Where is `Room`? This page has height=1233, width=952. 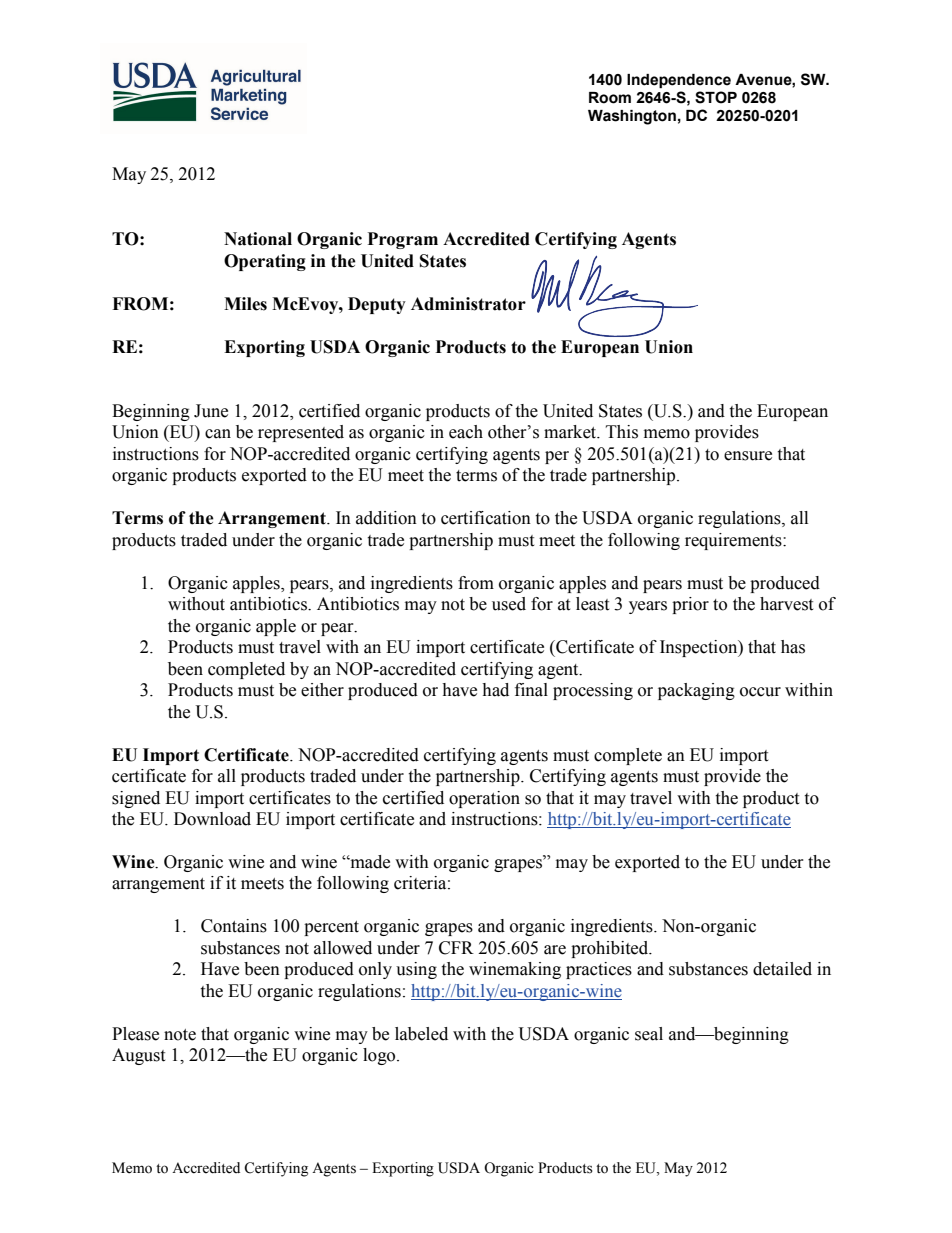
Room is located at coordinates (610, 98).
